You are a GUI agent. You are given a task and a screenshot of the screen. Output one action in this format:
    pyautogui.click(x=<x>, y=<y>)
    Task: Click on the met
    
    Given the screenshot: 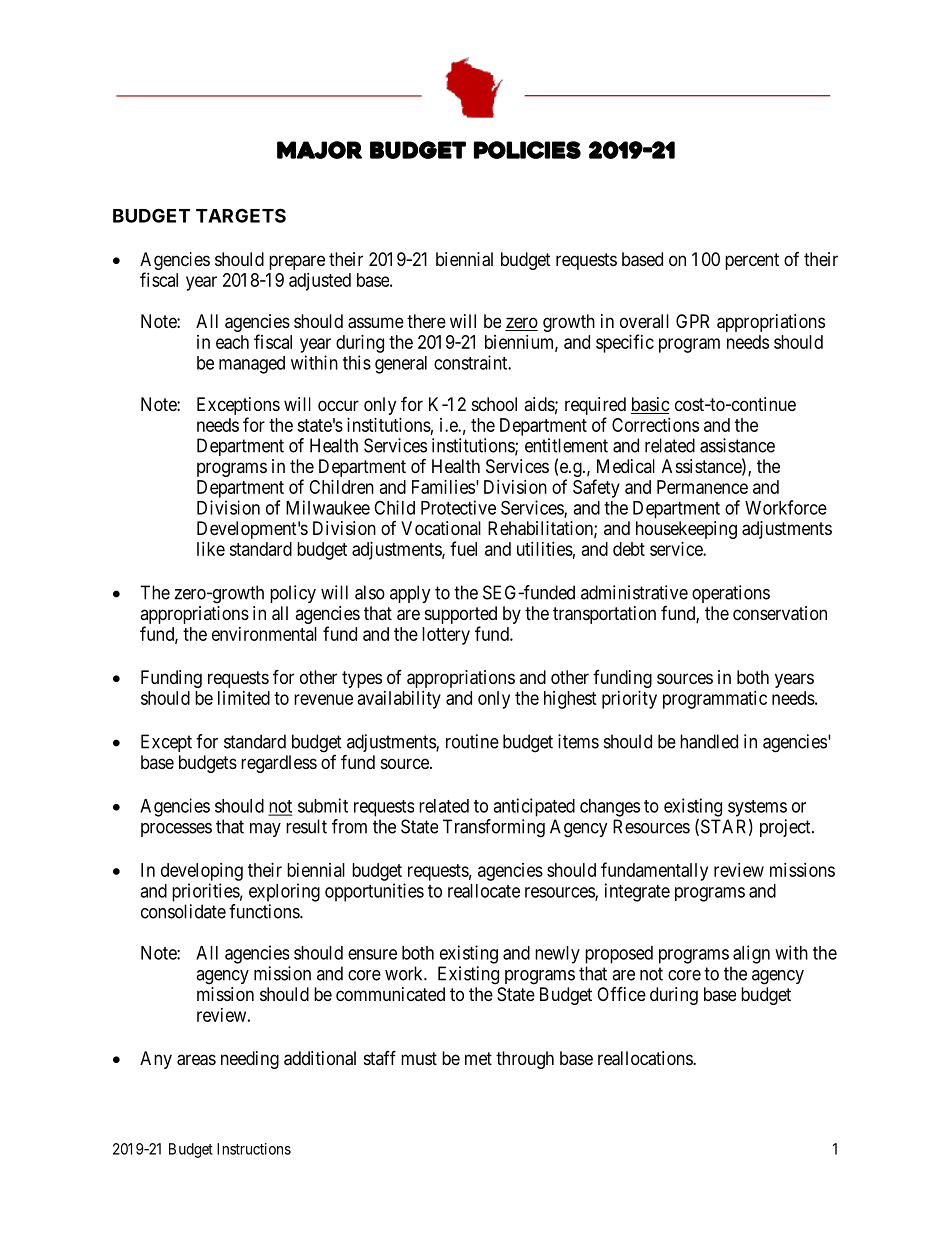 What is the action you would take?
    pyautogui.click(x=478, y=1058)
